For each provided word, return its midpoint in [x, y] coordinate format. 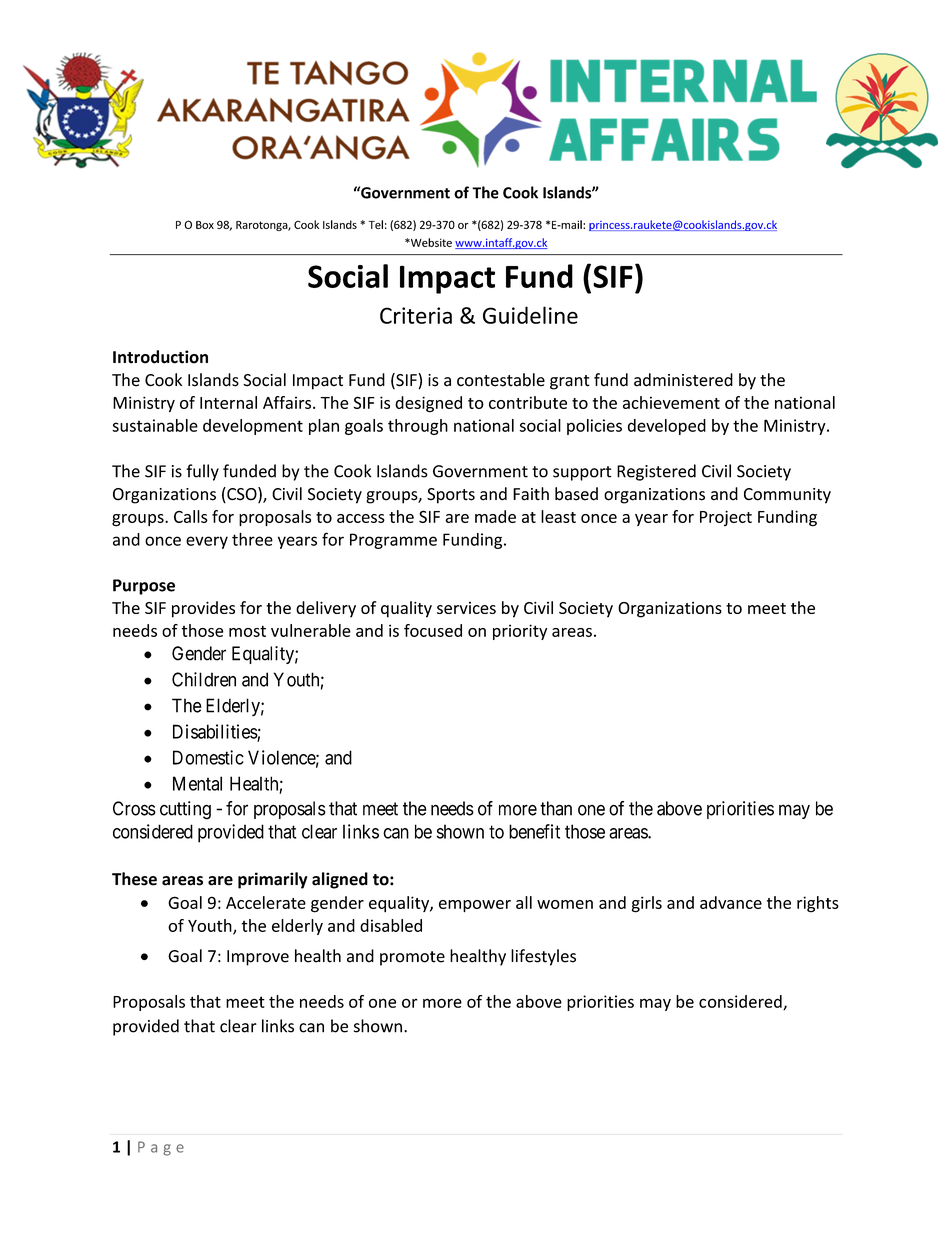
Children [204, 679]
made [495, 516]
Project [726, 518]
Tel [376, 224]
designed [428, 404]
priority [520, 632]
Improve [258, 958]
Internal [228, 402]
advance [731, 902]
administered [683, 380]
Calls [191, 516]
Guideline [530, 315]
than [556, 808]
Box [205, 225]
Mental [197, 783]
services [466, 608]
